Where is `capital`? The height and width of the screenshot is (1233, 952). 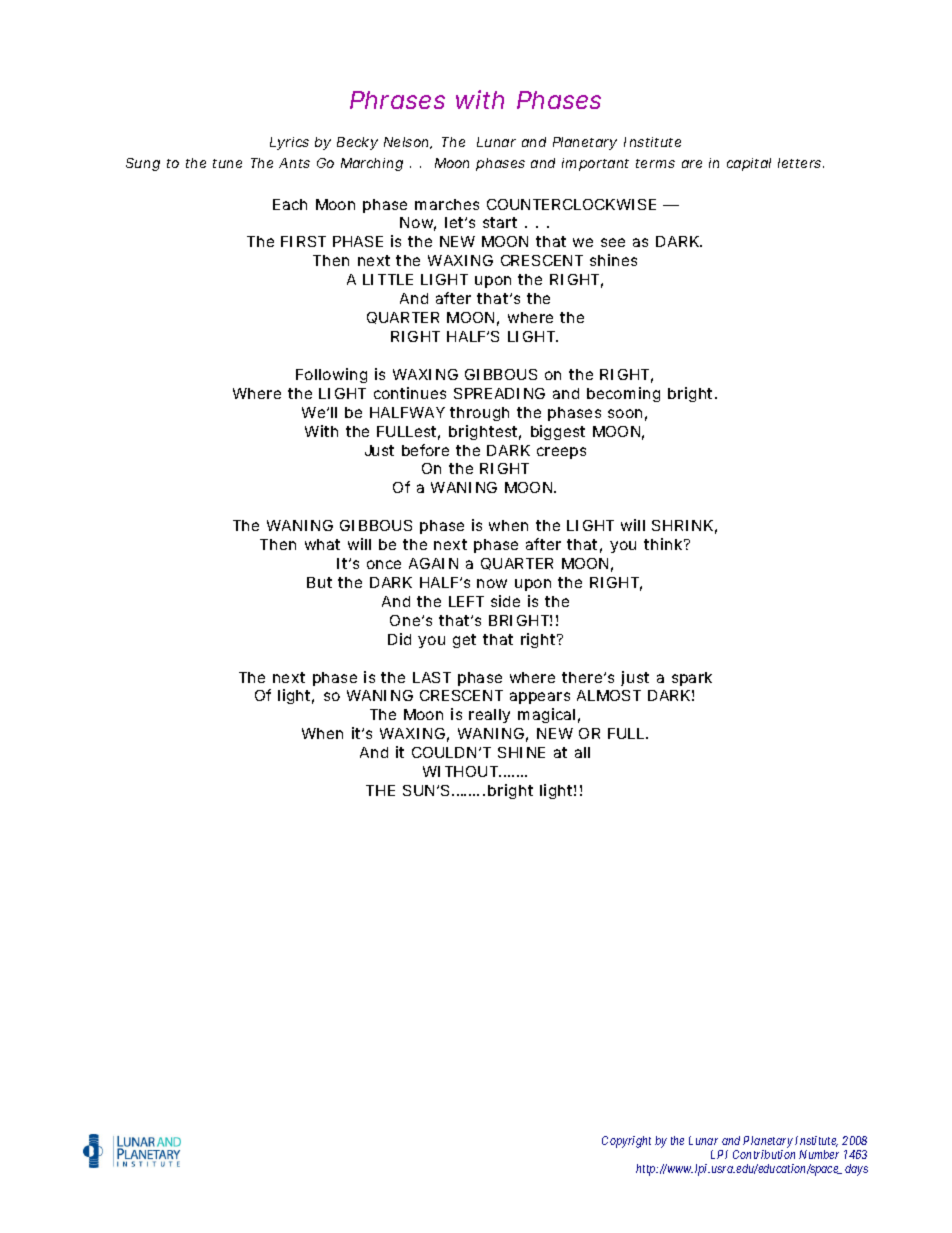 capital is located at coordinates (749, 164).
